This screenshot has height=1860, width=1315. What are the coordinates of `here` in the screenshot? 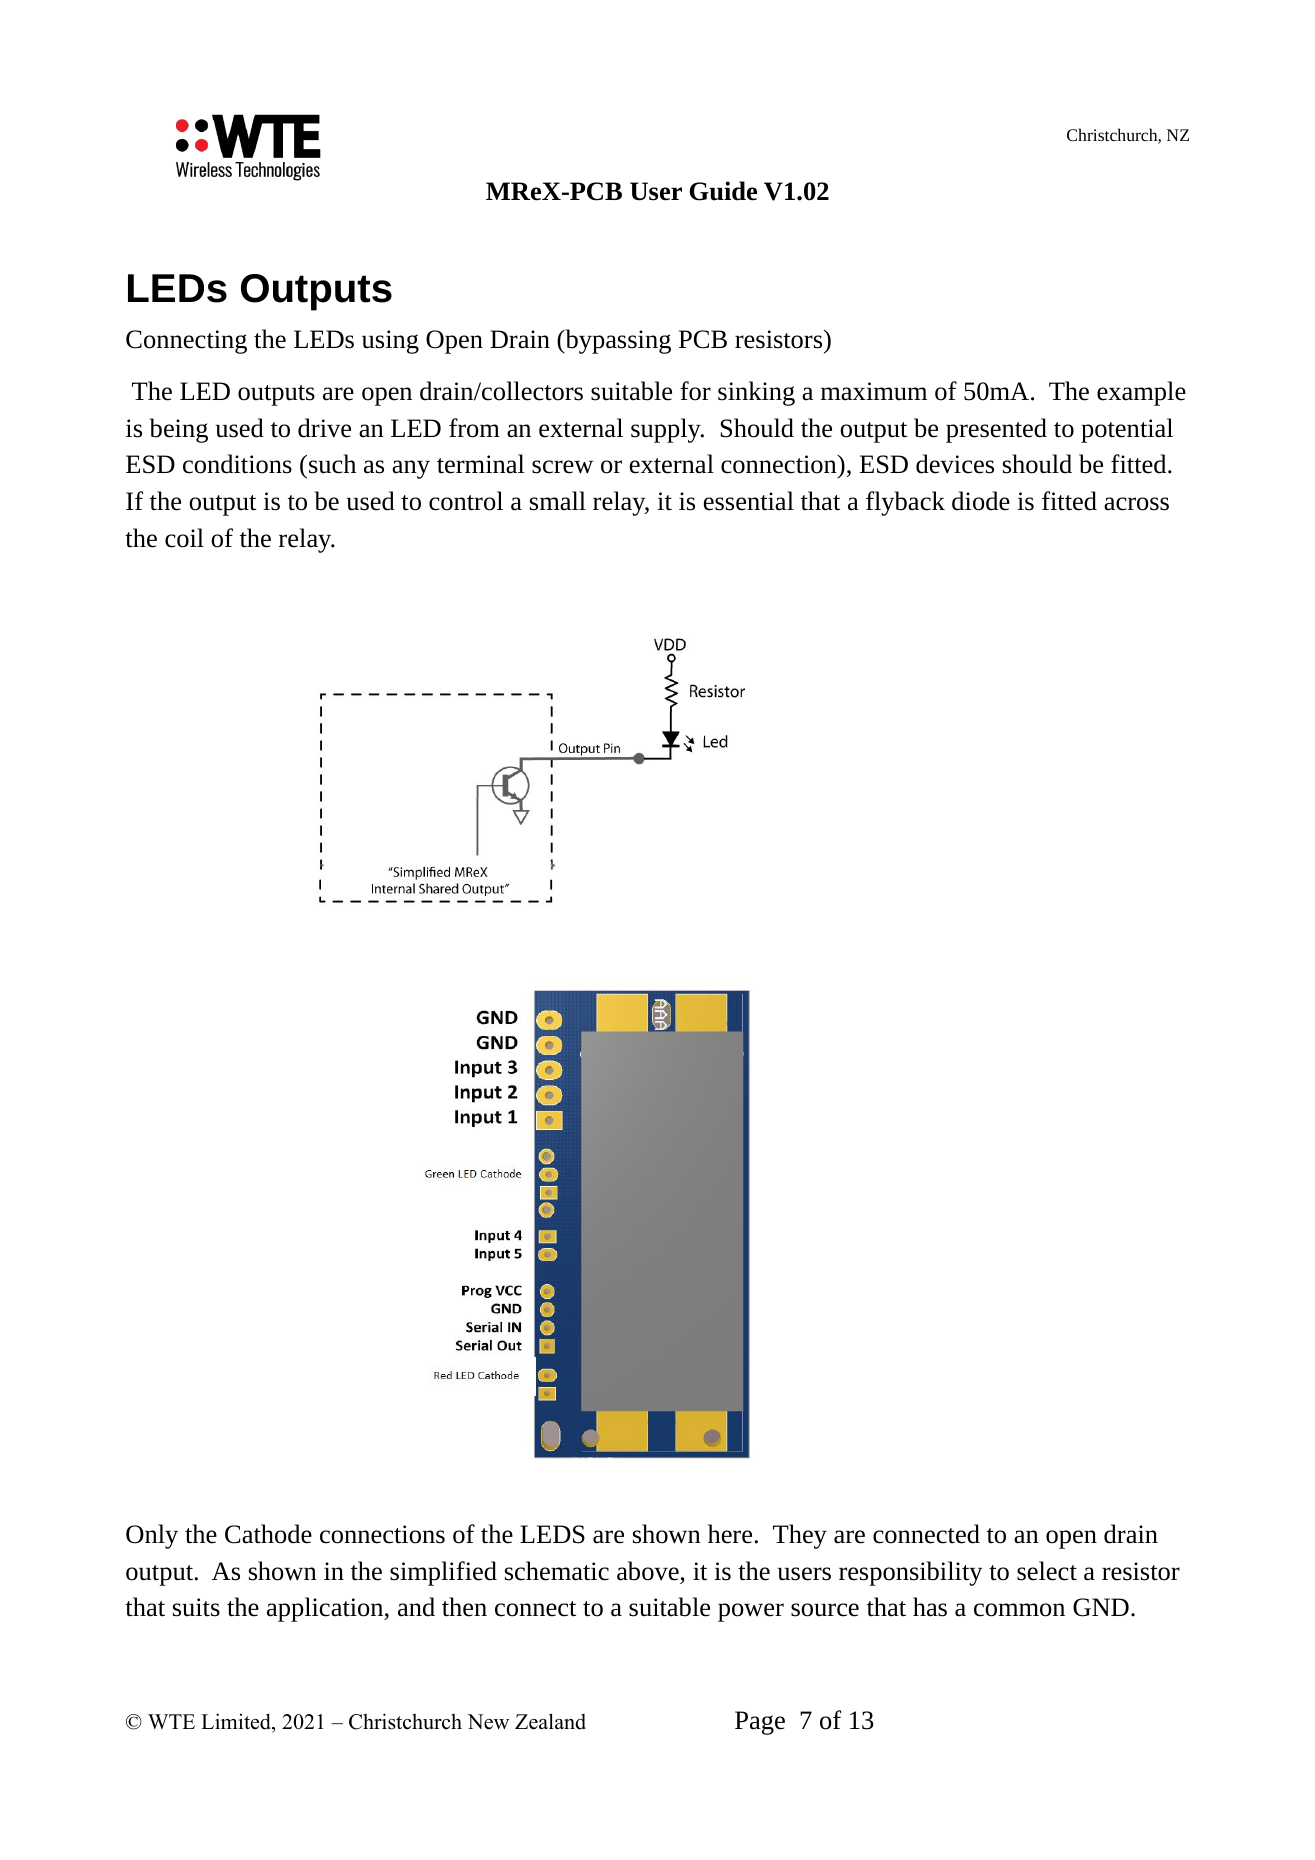 It's located at (730, 1534).
